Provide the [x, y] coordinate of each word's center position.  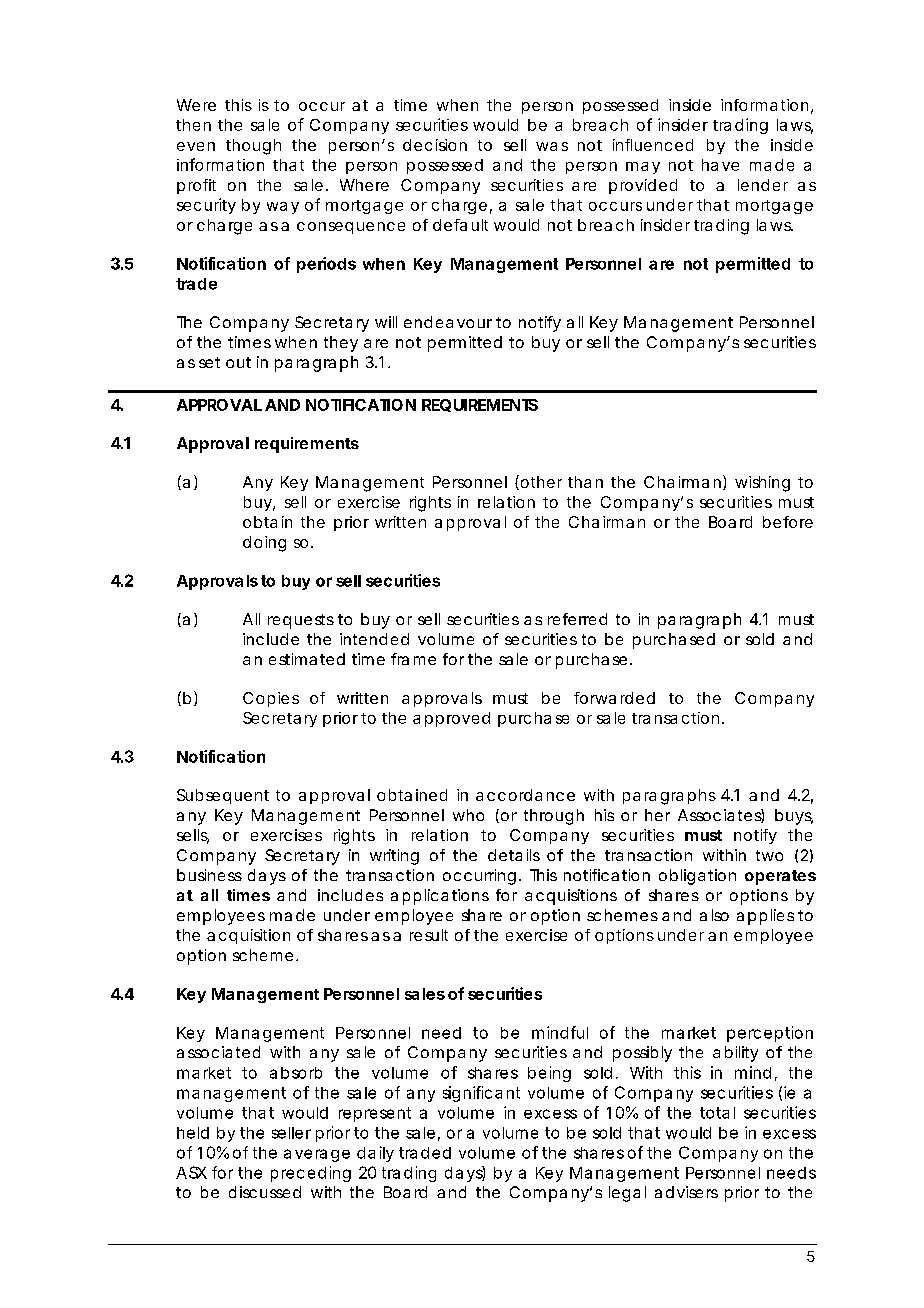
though [253, 147]
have [720, 165]
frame [413, 659]
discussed [265, 1192]
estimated [307, 659]
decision [435, 145]
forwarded [614, 698]
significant [481, 1094]
